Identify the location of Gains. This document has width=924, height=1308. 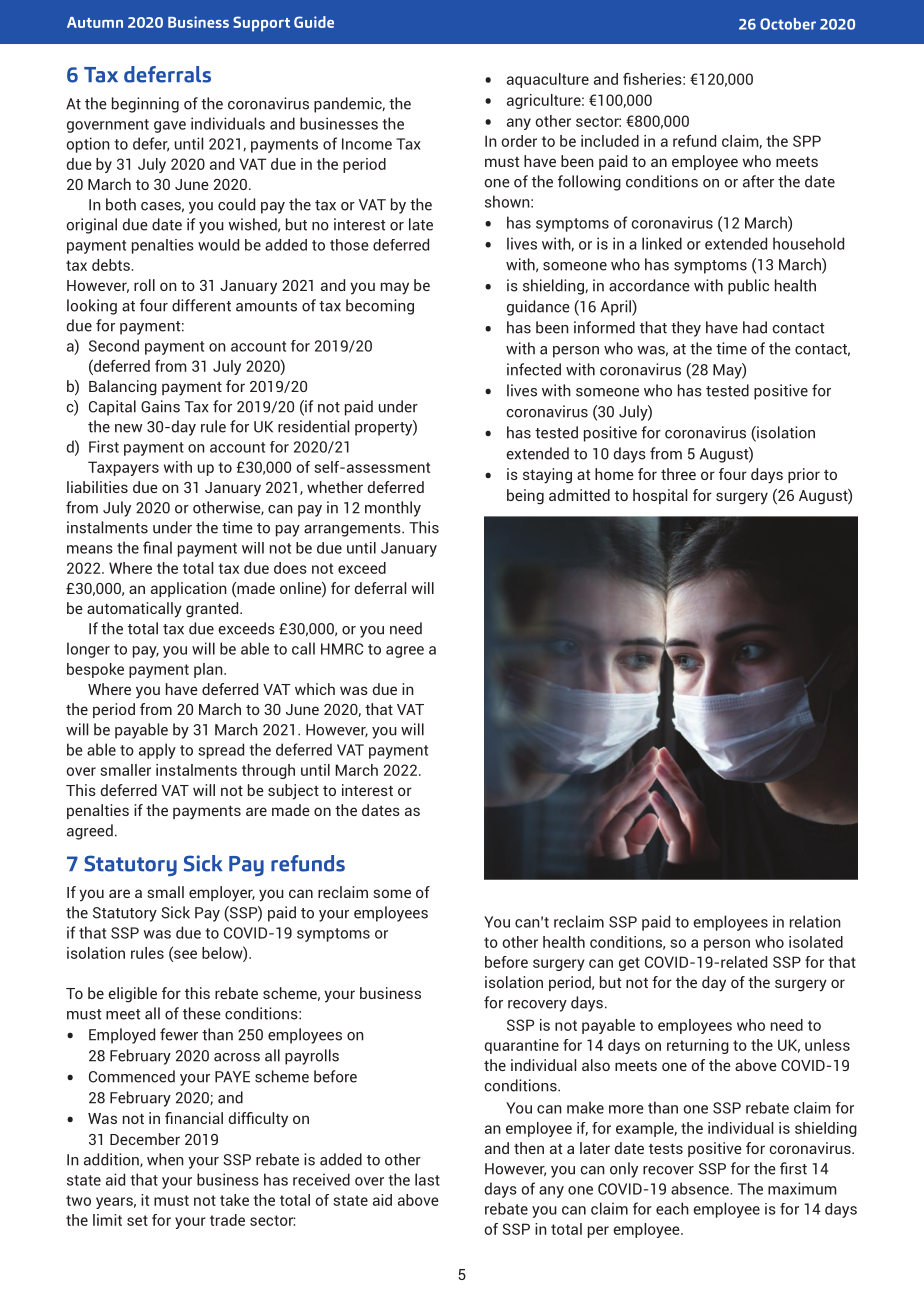
(160, 406).
